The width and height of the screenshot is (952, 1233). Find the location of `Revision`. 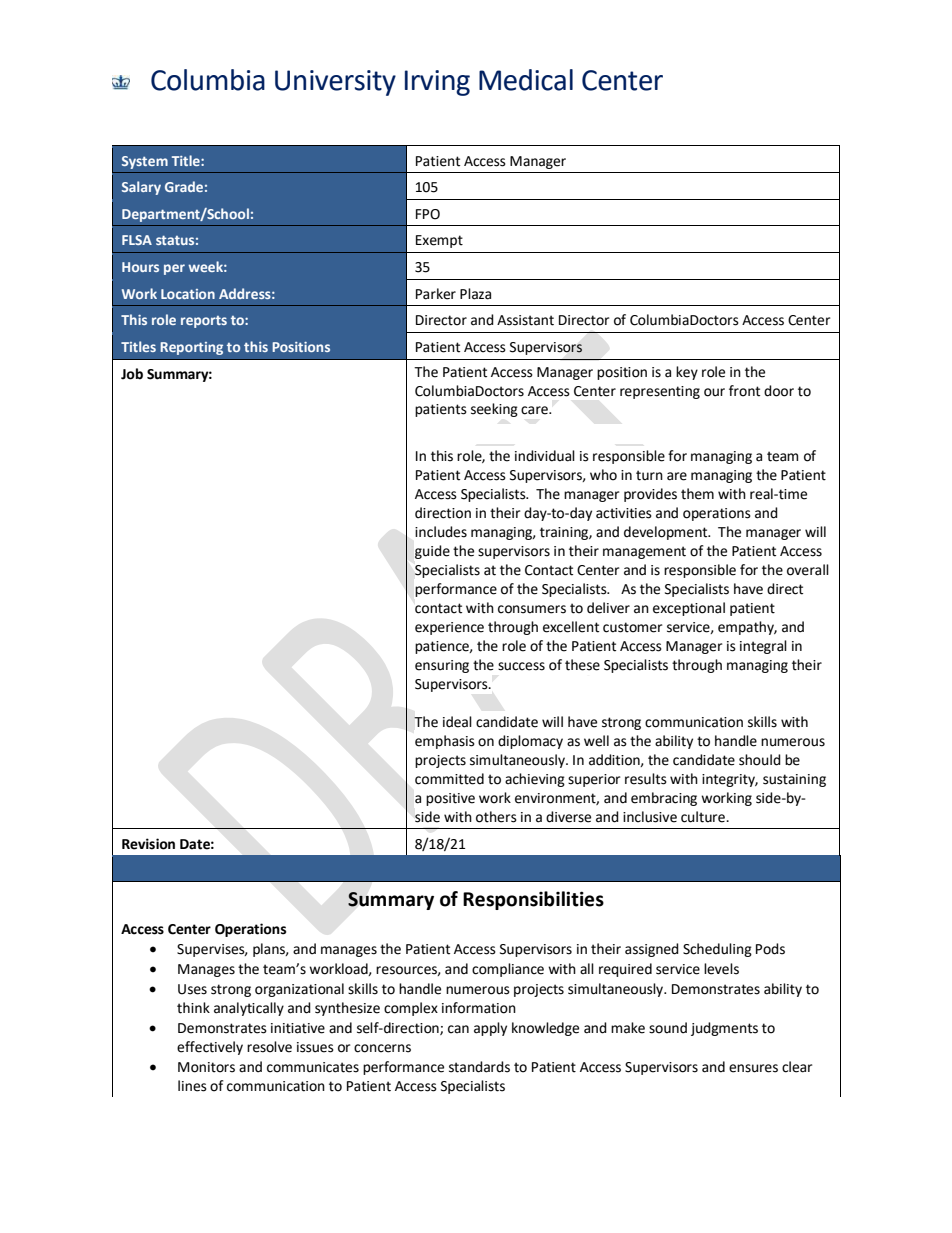

Revision is located at coordinates (148, 844).
